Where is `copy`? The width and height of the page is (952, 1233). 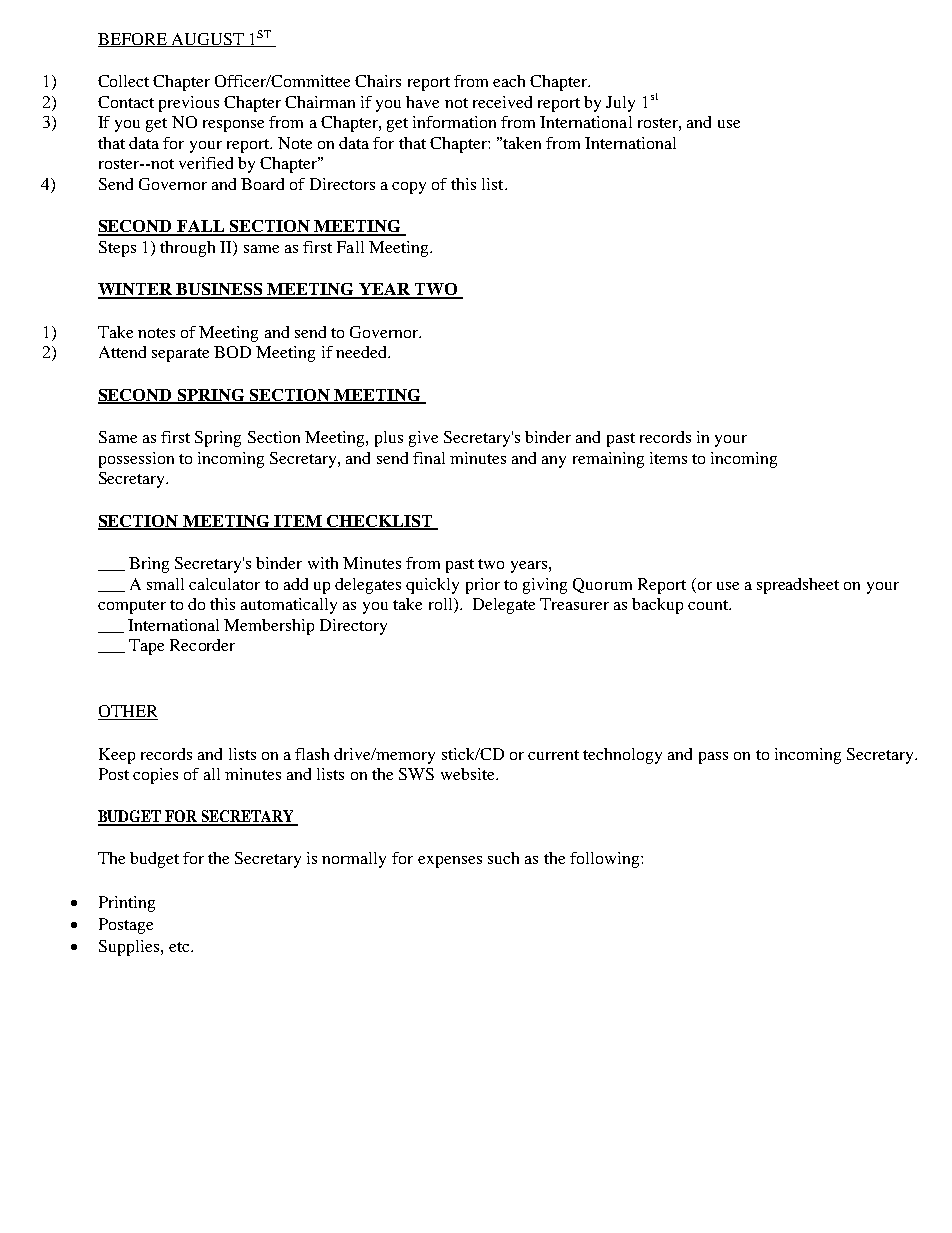 copy is located at coordinates (409, 188).
